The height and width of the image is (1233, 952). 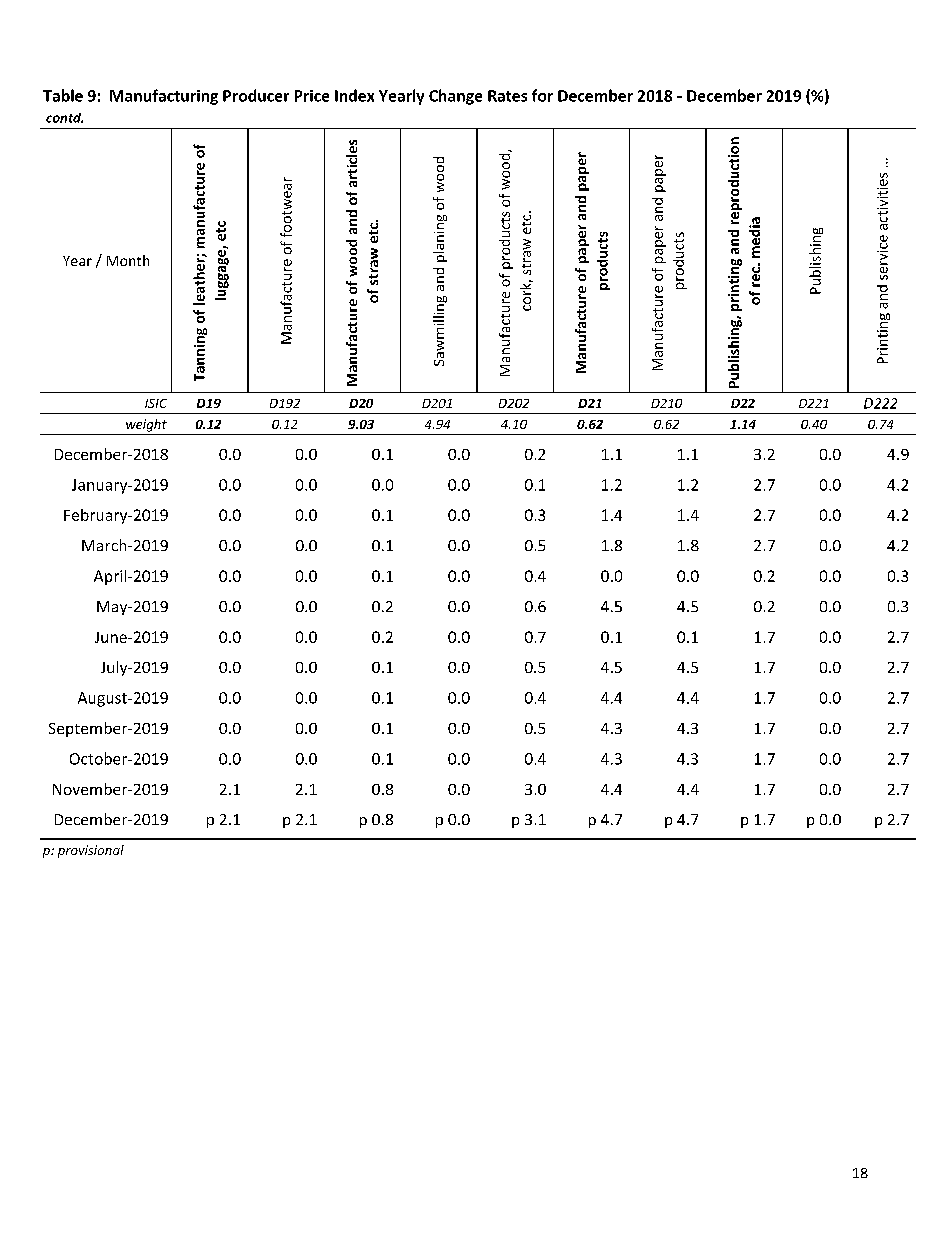 What do you see at coordinates (455, 97) in the image?
I see `Change` at bounding box center [455, 97].
